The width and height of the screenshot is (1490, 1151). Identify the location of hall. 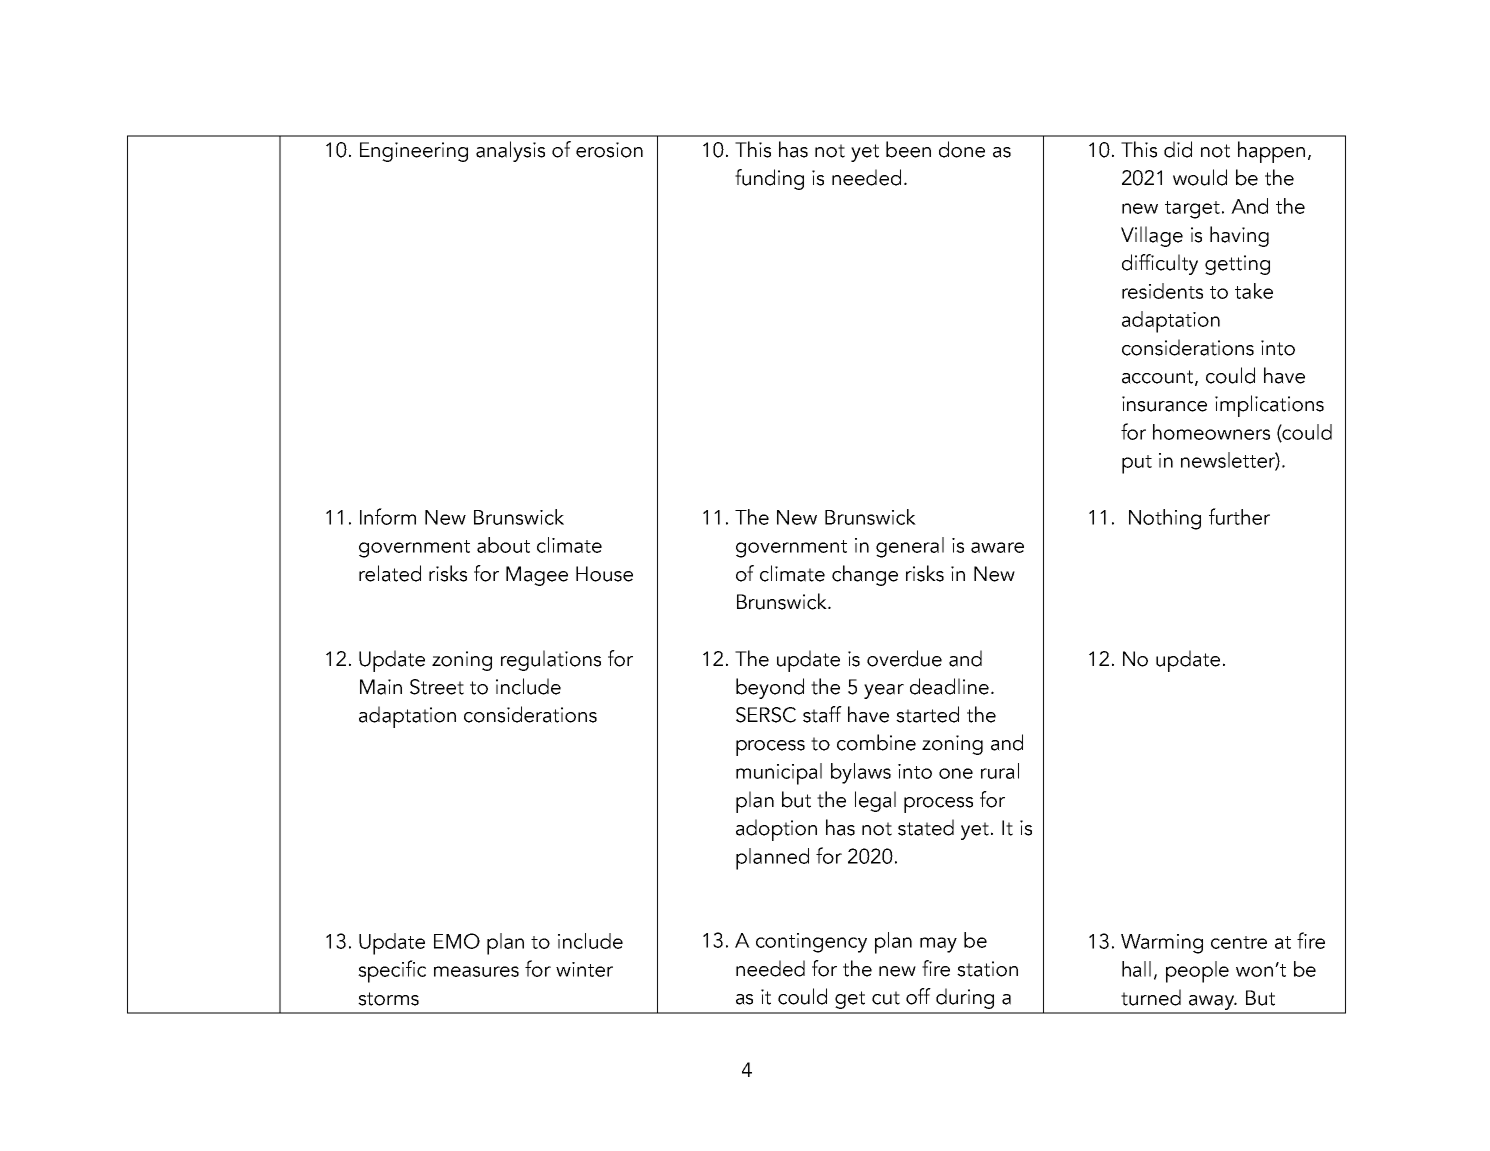
(1136, 969).
